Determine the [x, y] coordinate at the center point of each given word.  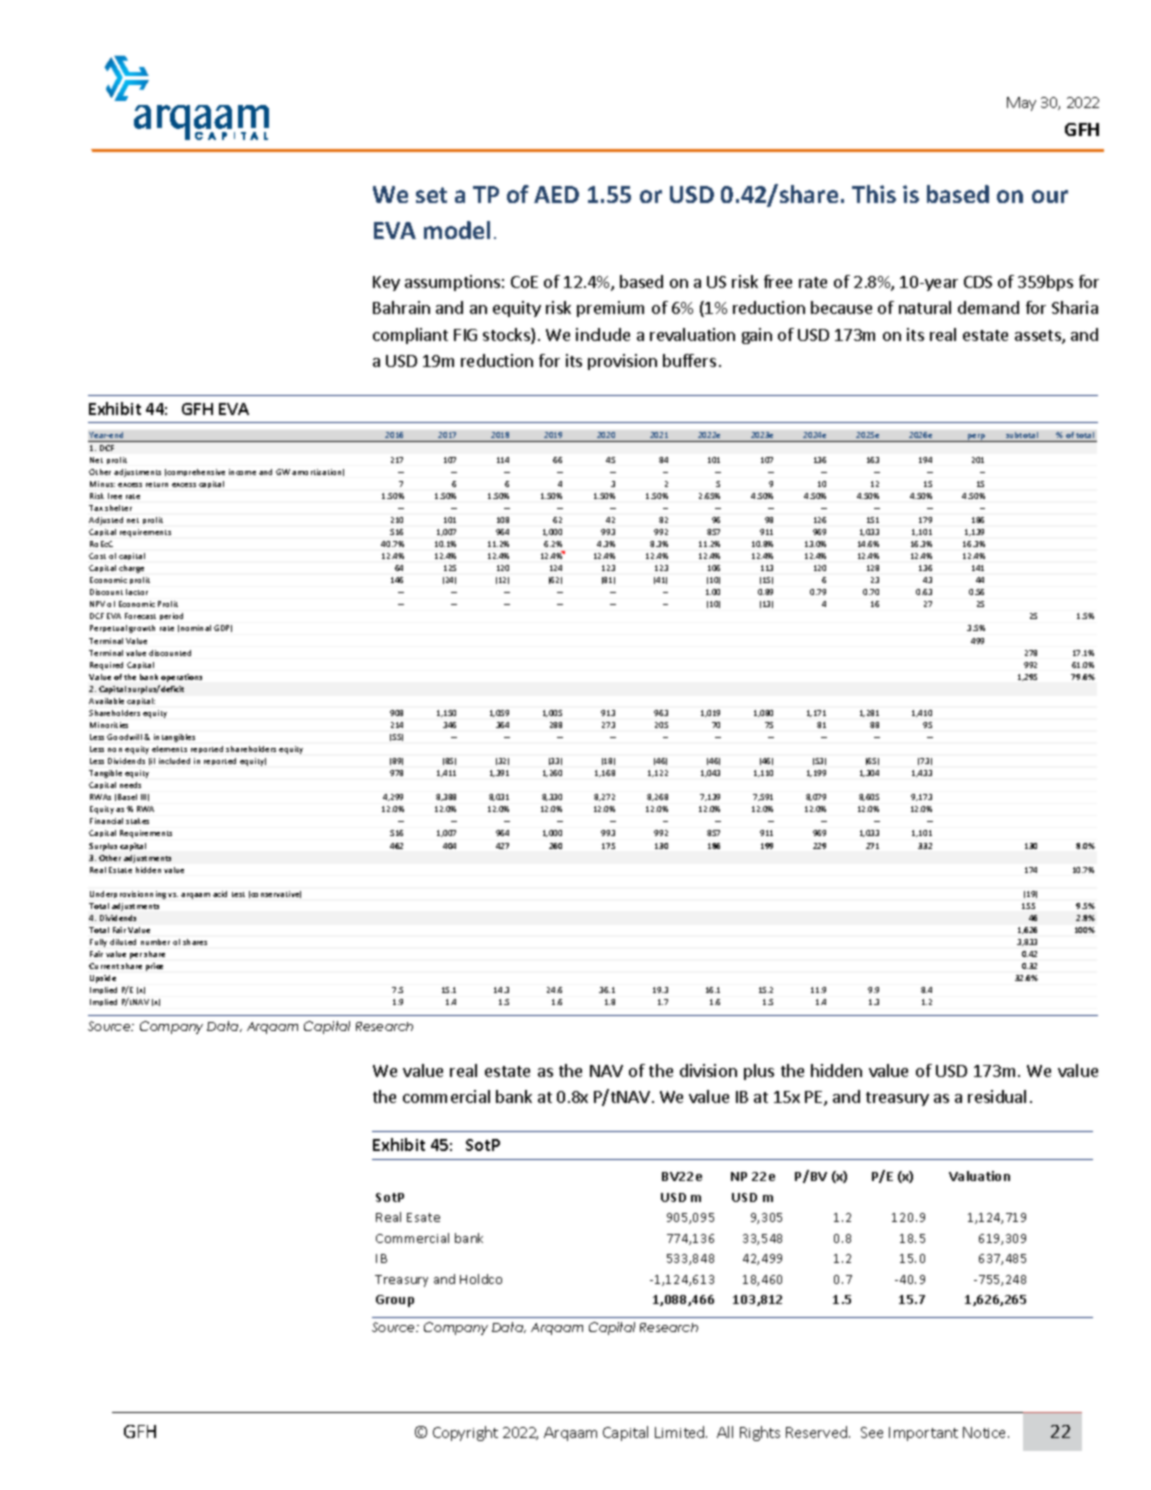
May [1021, 104]
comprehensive [196, 472]
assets [1039, 337]
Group [395, 1301]
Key [386, 283]
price [154, 967]
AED [556, 194]
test [238, 894]
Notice [986, 1432]
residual [997, 1096]
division [708, 1070]
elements [169, 749]
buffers [689, 360]
